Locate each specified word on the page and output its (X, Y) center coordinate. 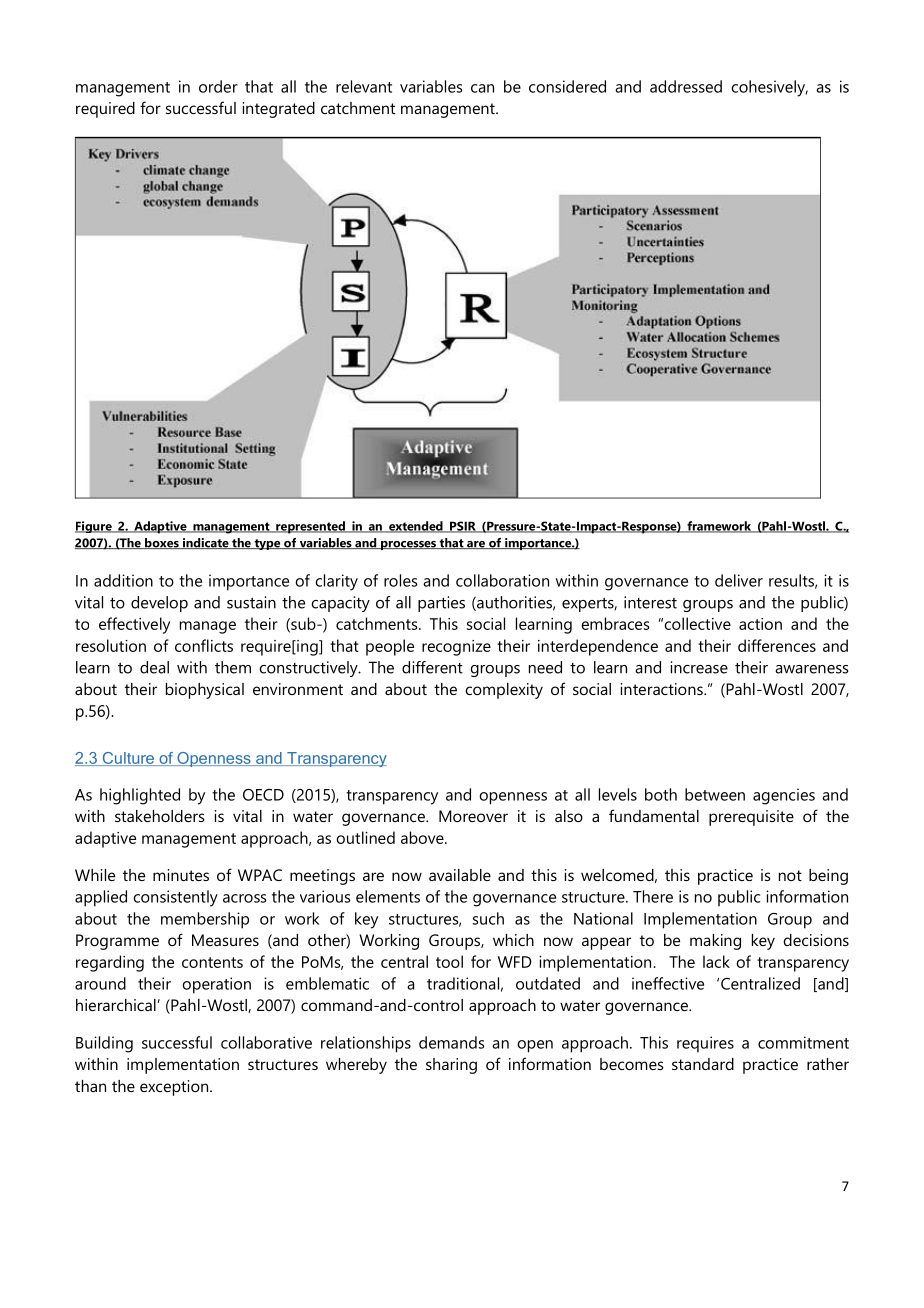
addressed (686, 86)
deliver (739, 580)
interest (650, 602)
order (218, 86)
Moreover (473, 816)
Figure (94, 527)
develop (159, 604)
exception (175, 1088)
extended (416, 527)
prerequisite (751, 818)
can (482, 88)
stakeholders (160, 816)
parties (441, 604)
